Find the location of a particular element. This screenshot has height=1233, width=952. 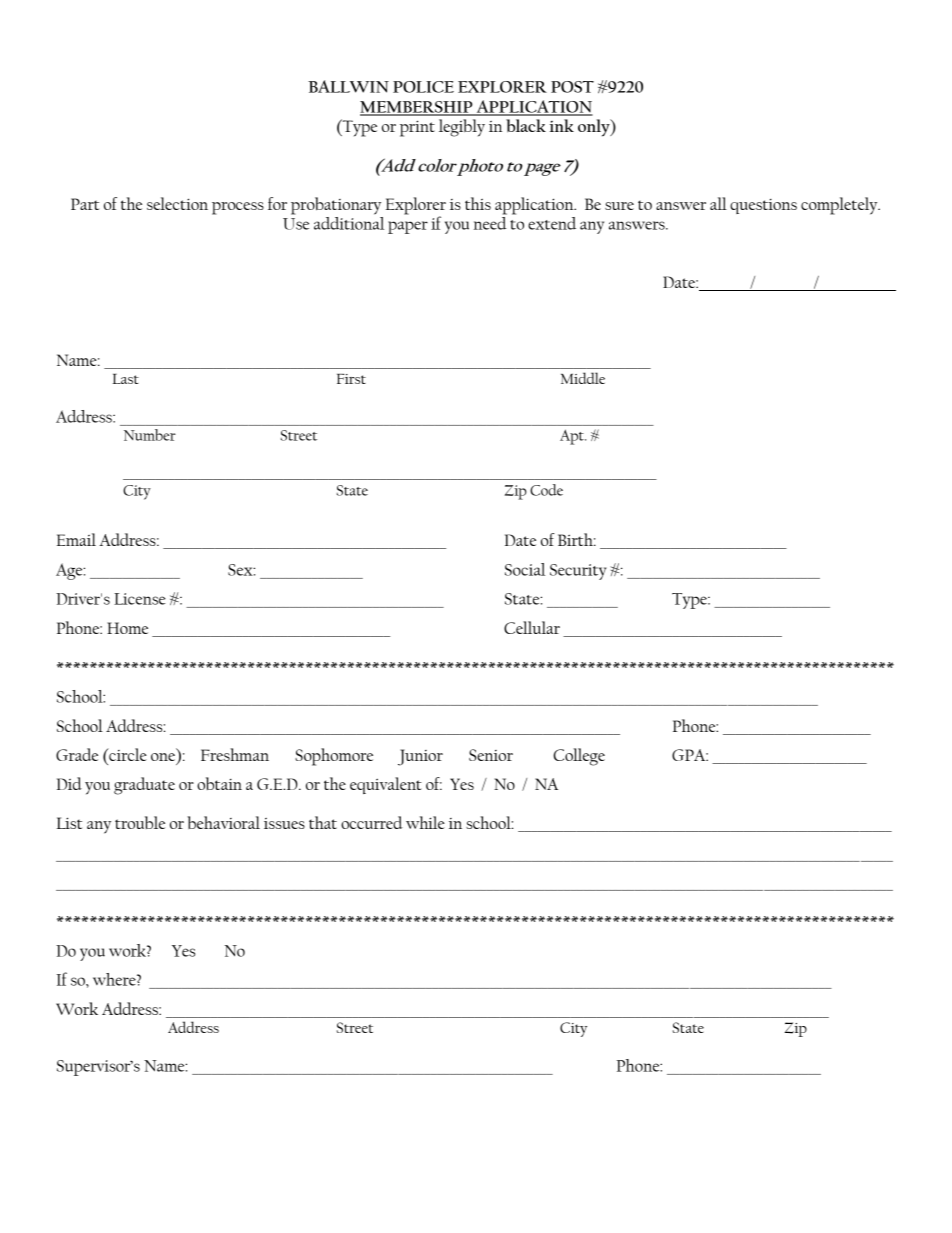

MEMBERSHIP is located at coordinates (417, 108).
